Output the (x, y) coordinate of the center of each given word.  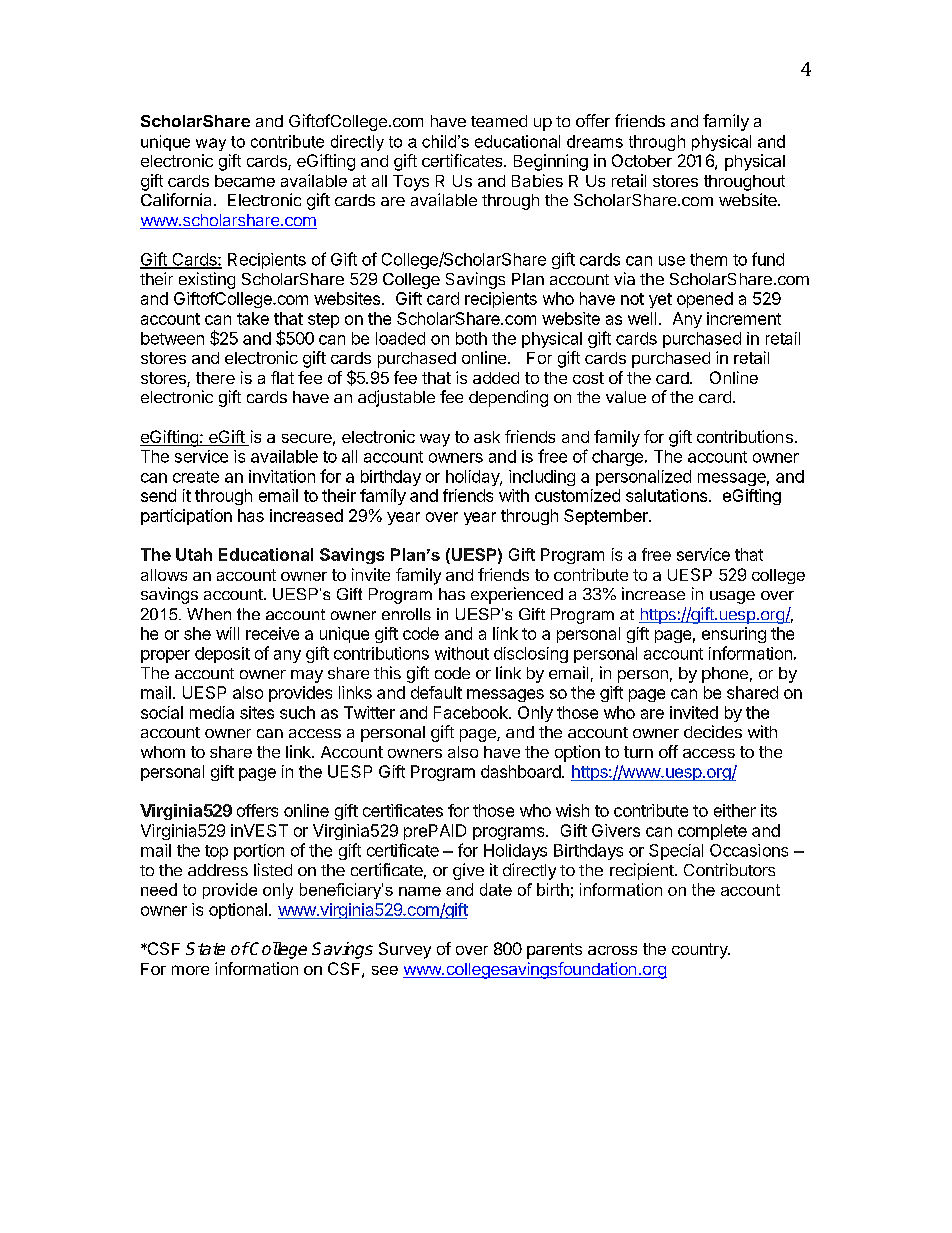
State (205, 948)
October (642, 160)
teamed (499, 121)
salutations (666, 495)
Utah (194, 554)
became (245, 181)
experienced (517, 595)
